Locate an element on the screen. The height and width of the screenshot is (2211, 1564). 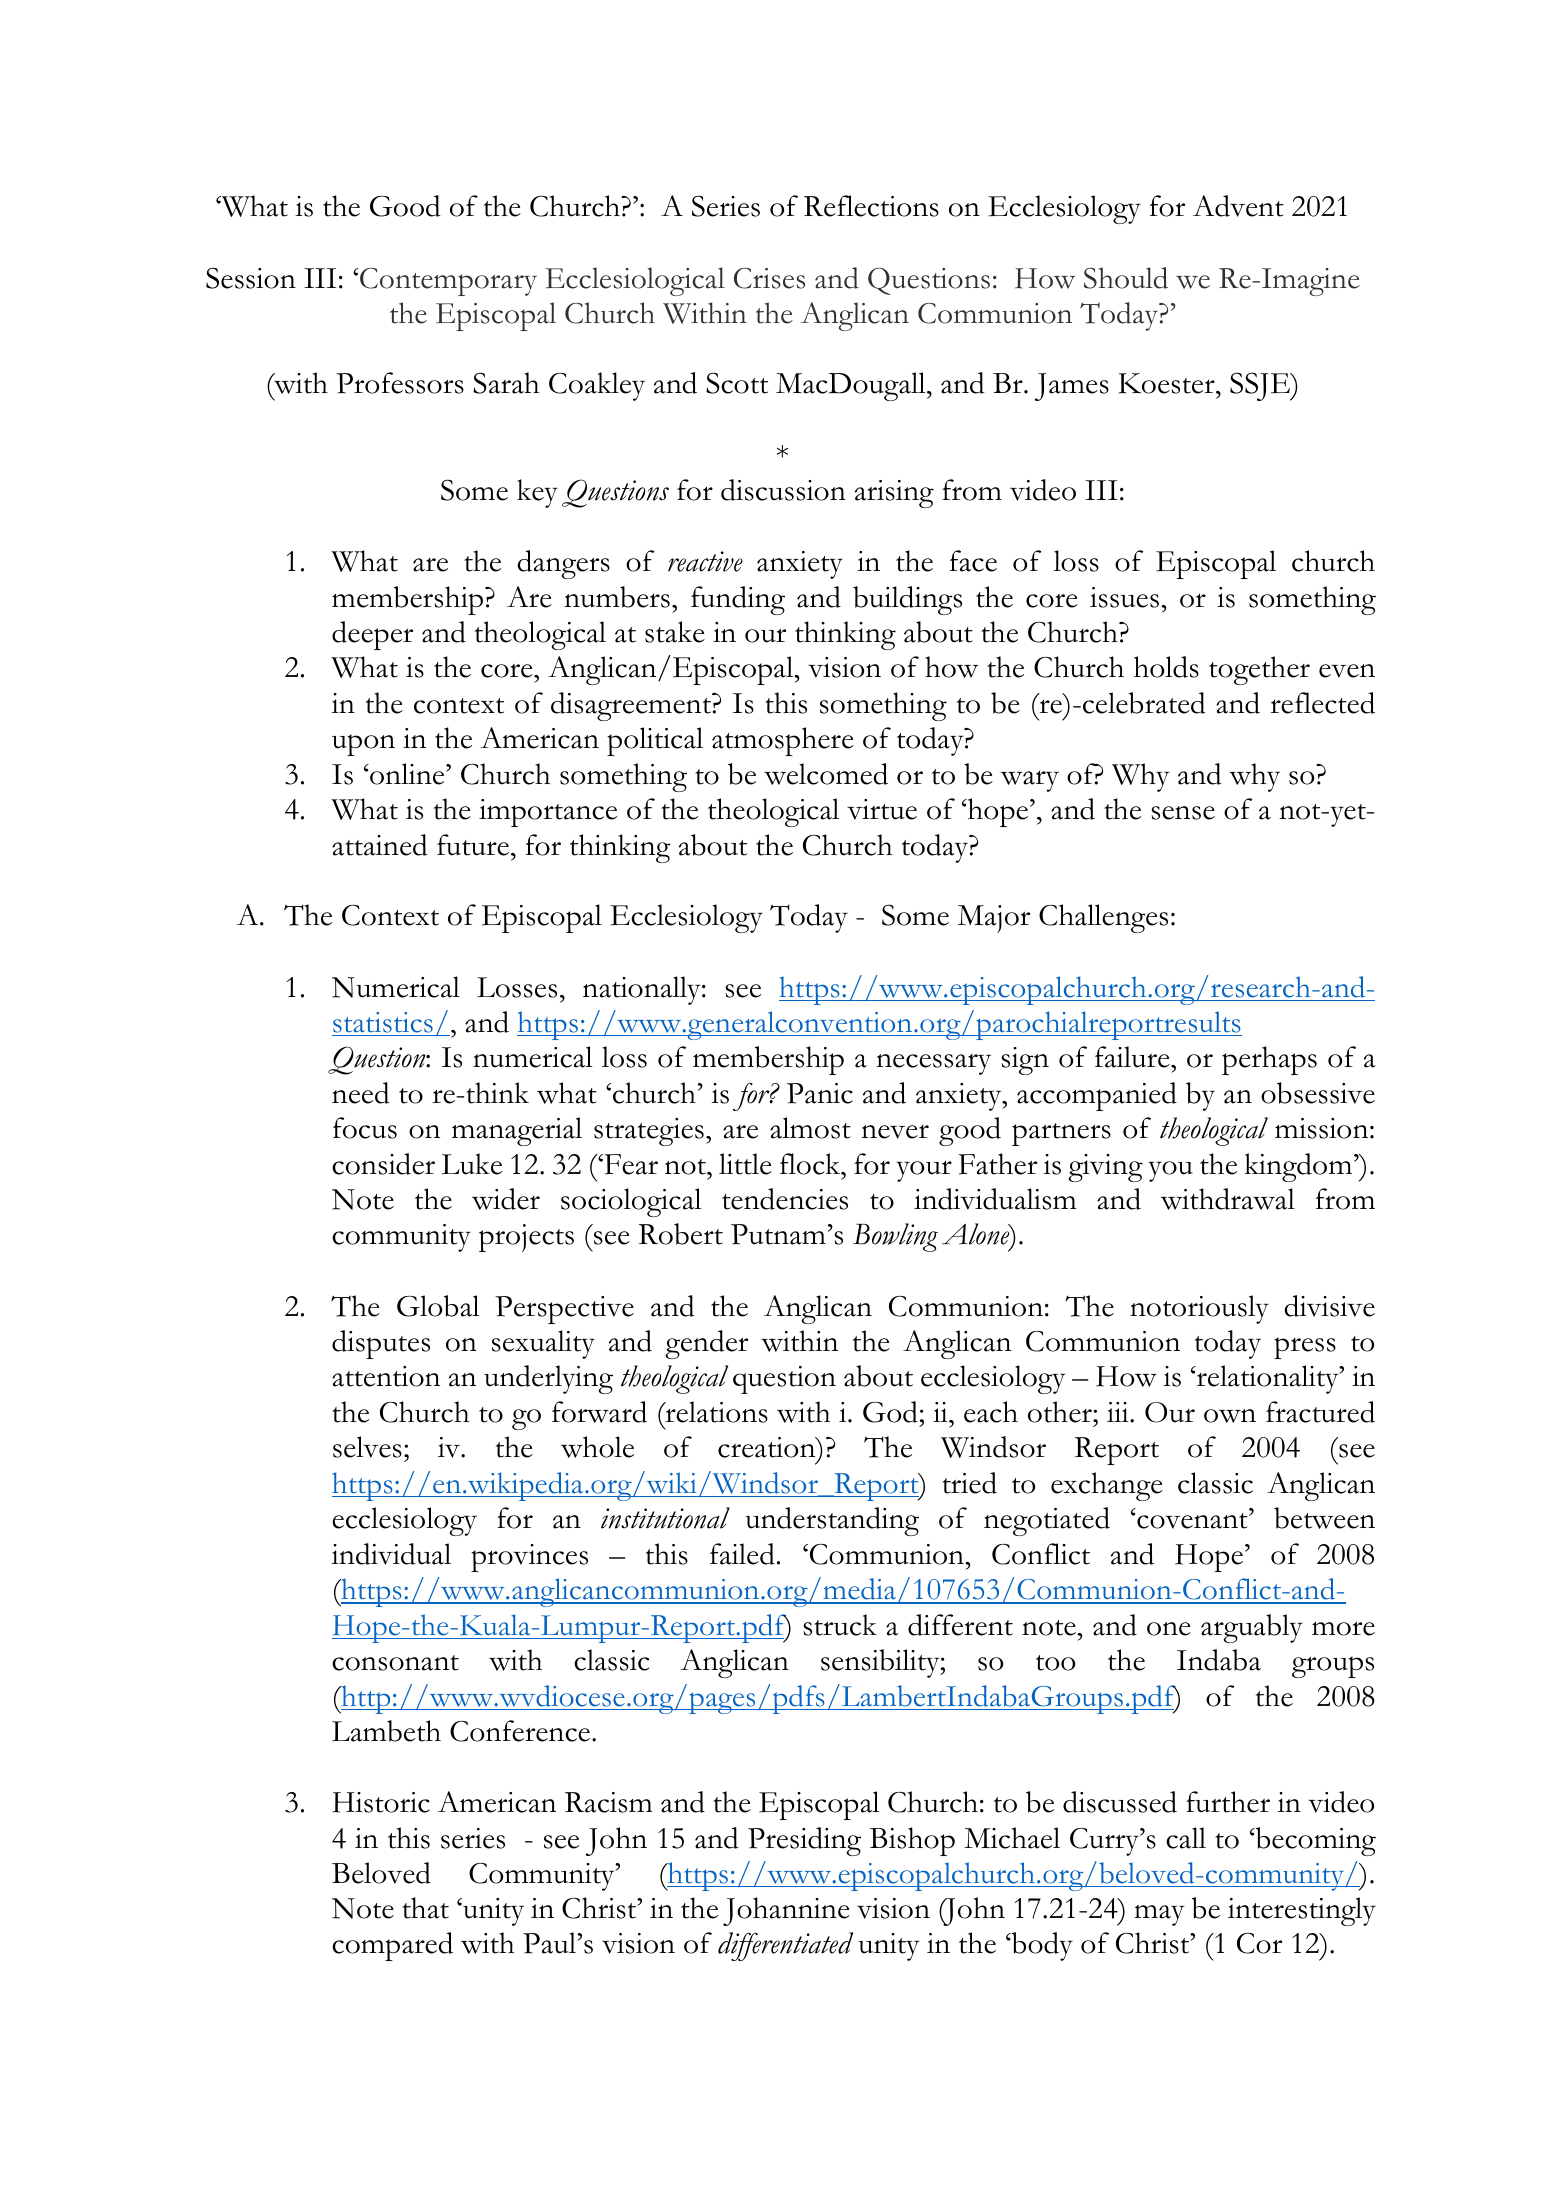
notoriously is located at coordinates (1199, 1309).
